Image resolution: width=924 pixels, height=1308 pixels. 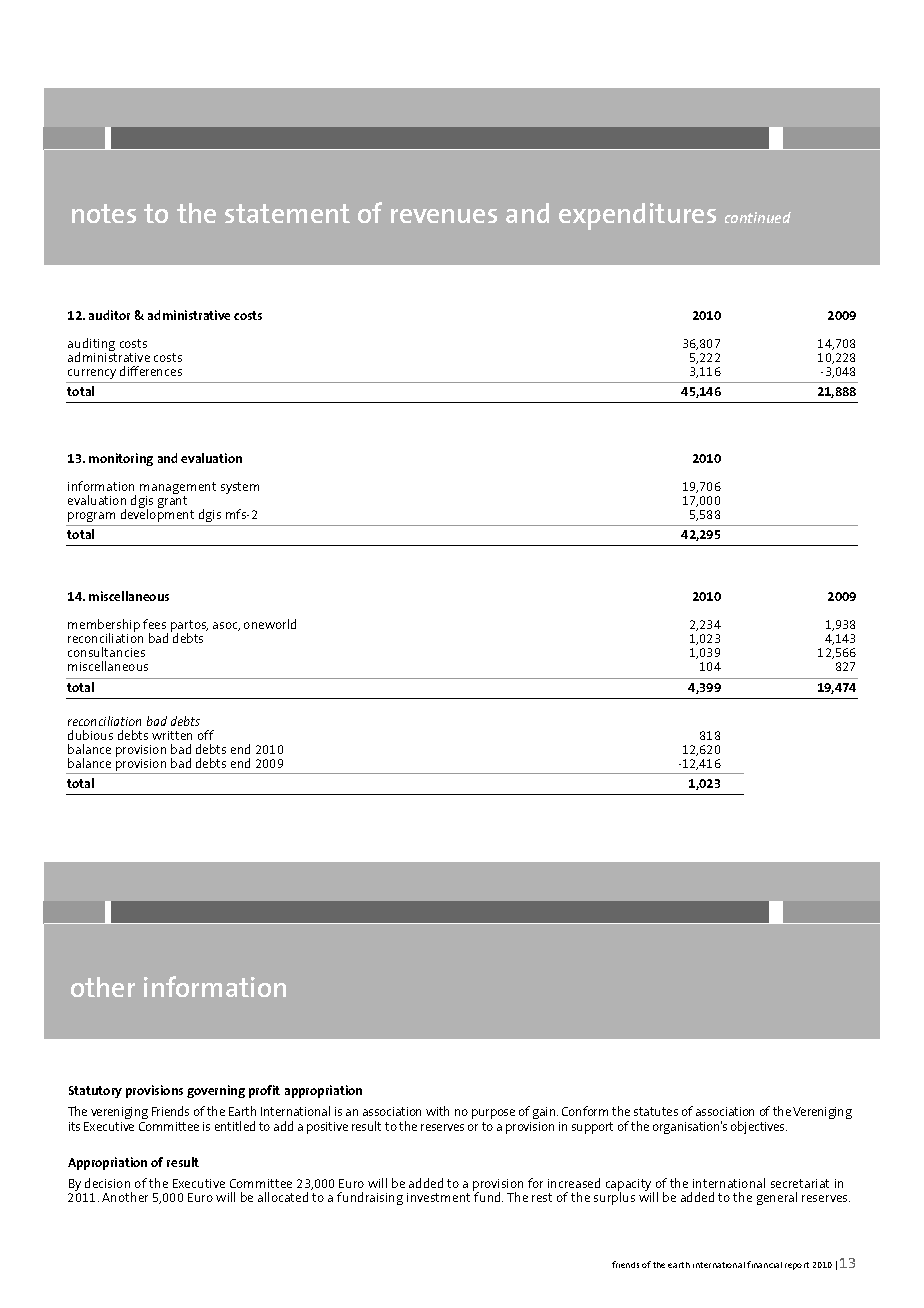 I want to click on statutes, so click(x=656, y=1111).
